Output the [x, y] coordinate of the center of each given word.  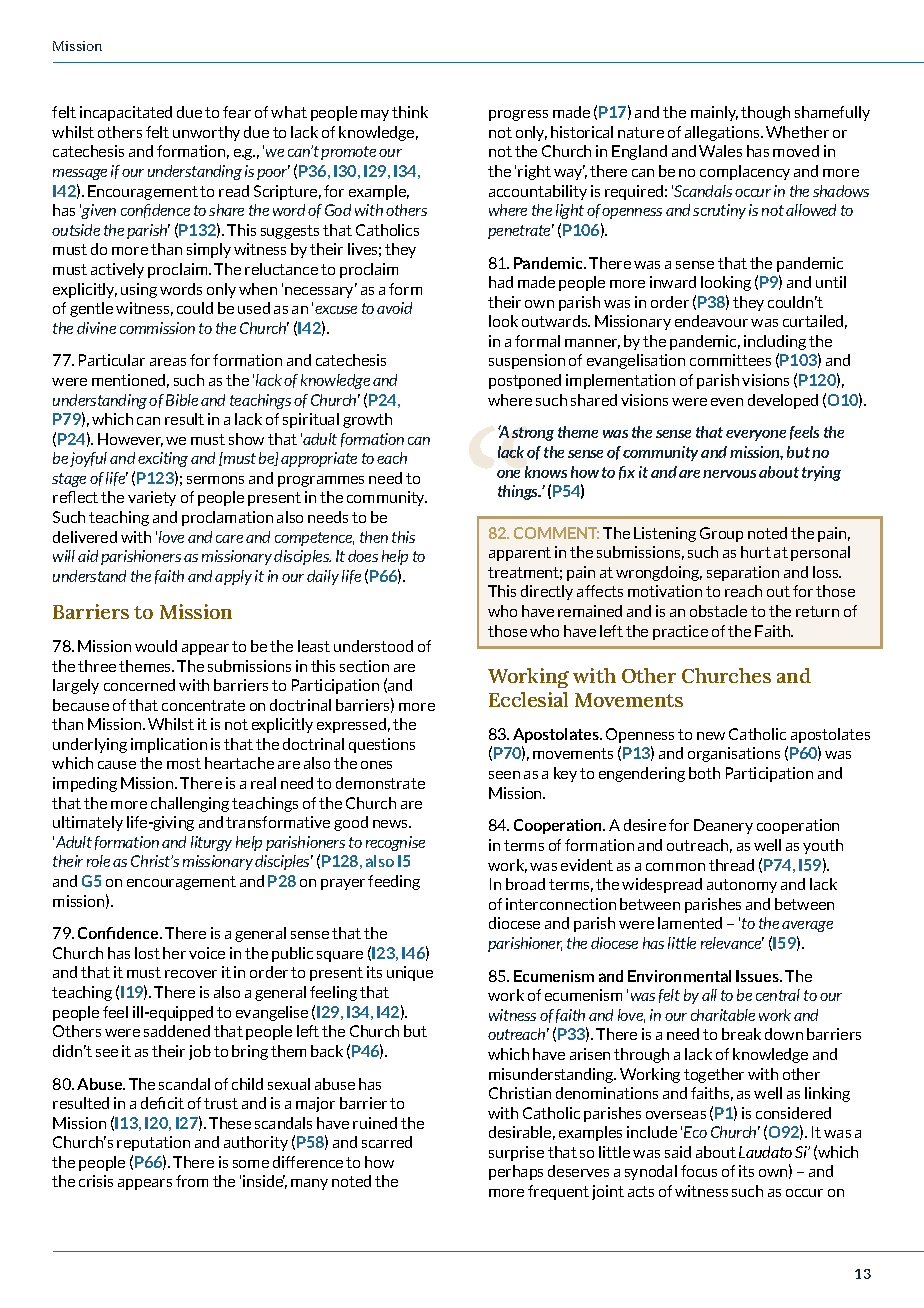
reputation [153, 1143]
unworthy [206, 133]
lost [147, 953]
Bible [182, 400]
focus [699, 1171]
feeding [394, 882]
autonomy [742, 886]
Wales [720, 151]
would [156, 646]
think [410, 112]
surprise [516, 1153]
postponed [525, 381]
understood [373, 646]
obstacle [718, 611]
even [727, 402]
